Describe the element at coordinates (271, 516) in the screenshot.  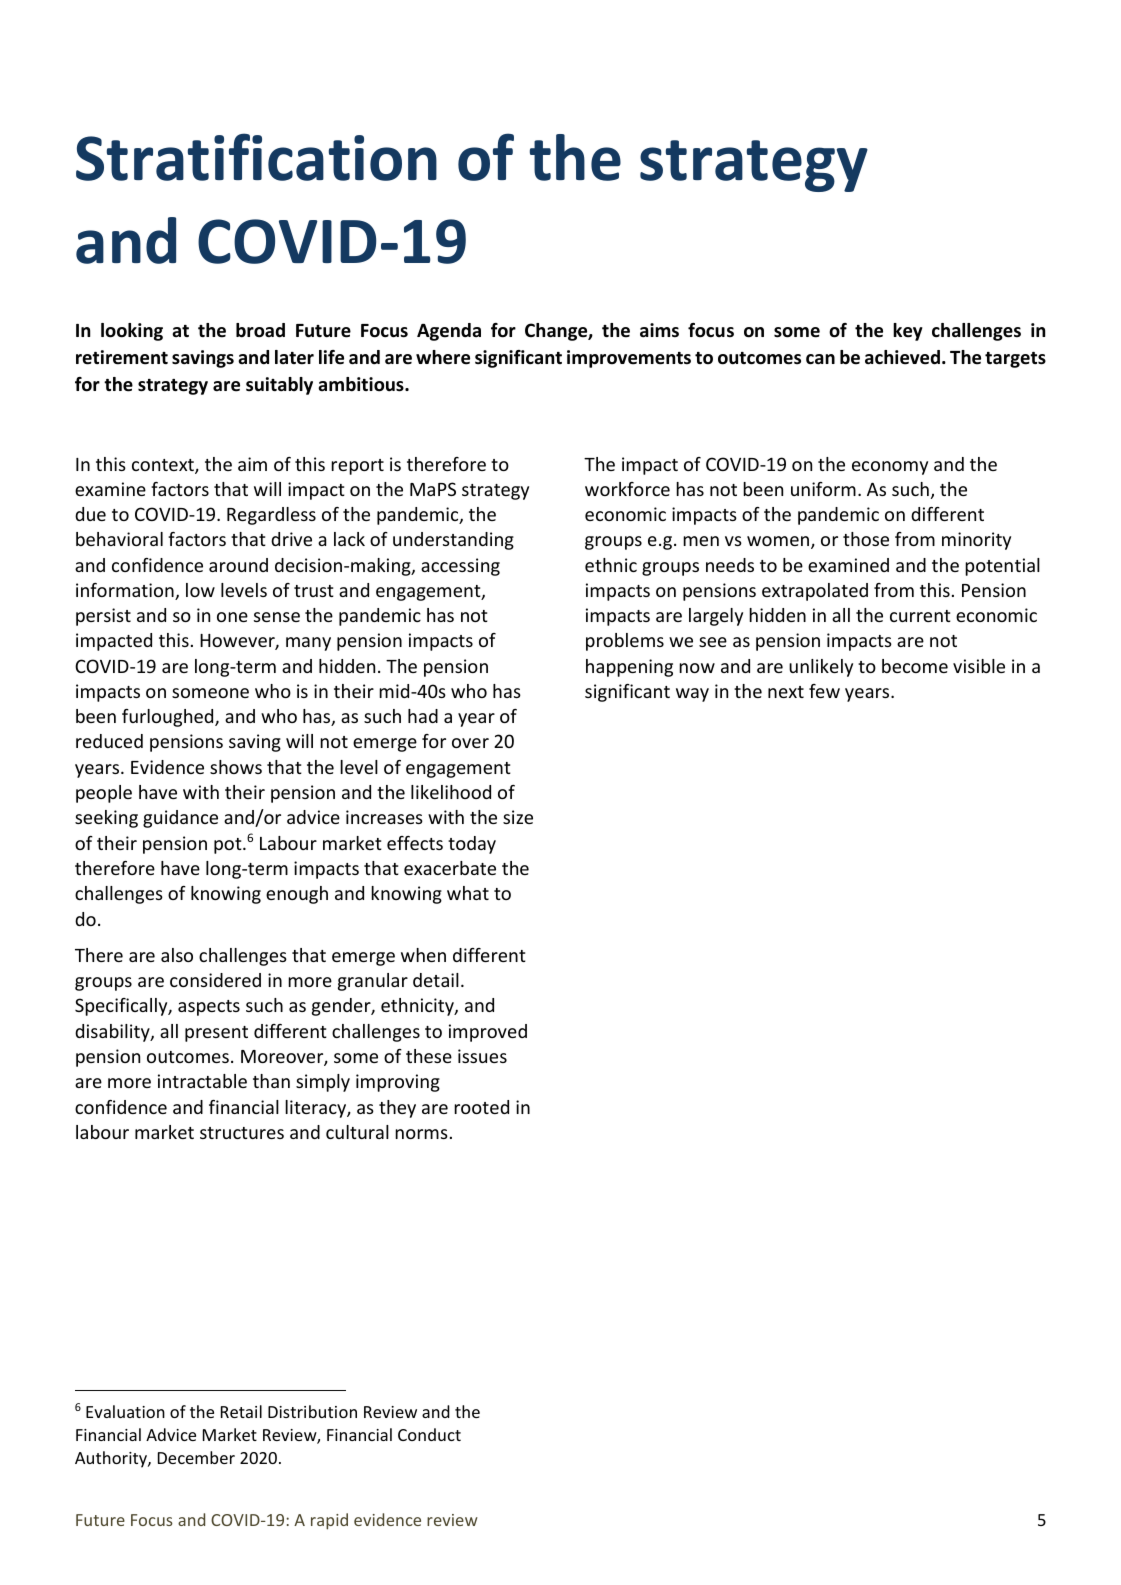
I see `Regardless` at that location.
